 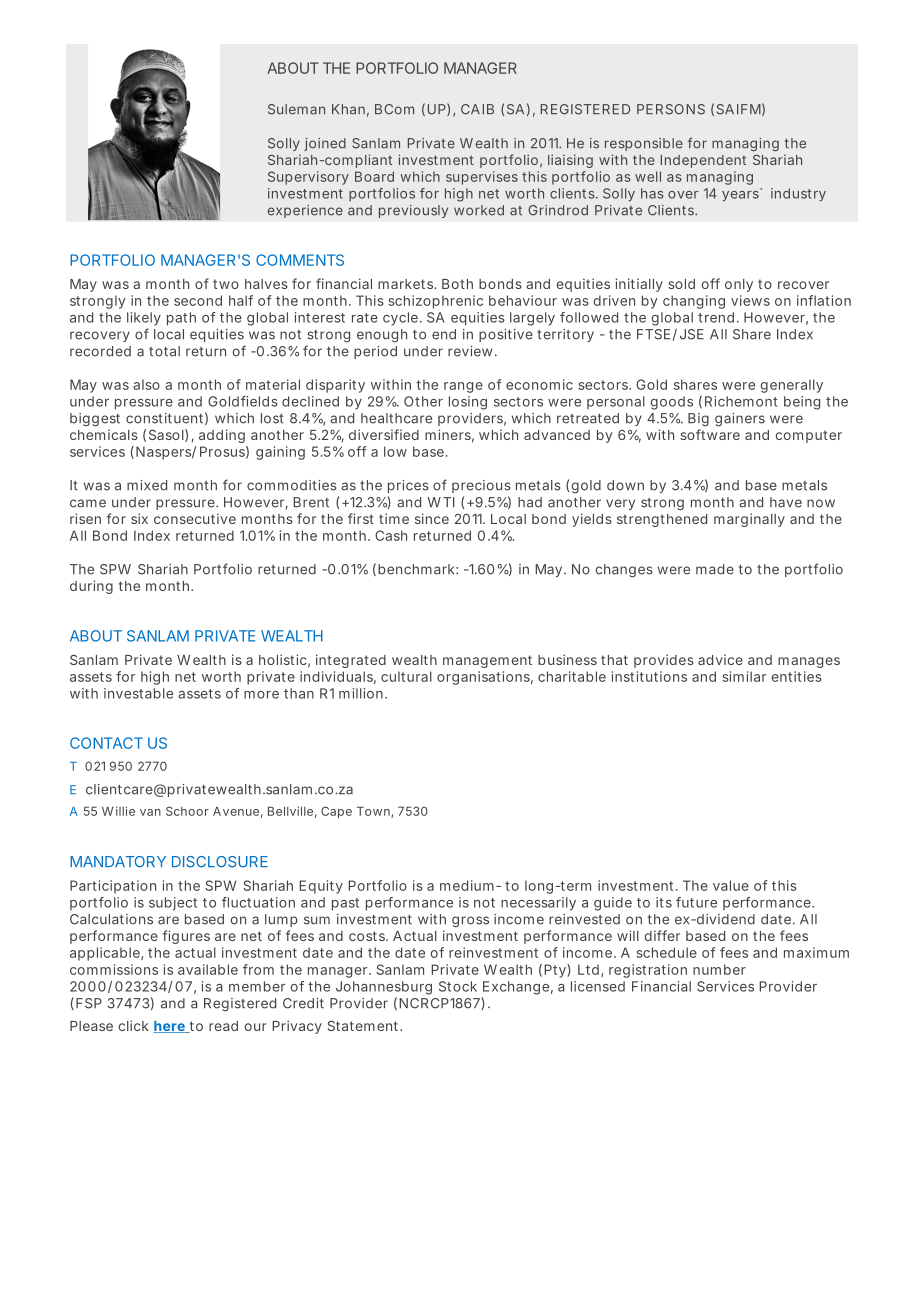 I want to click on Stock, so click(x=458, y=986).
